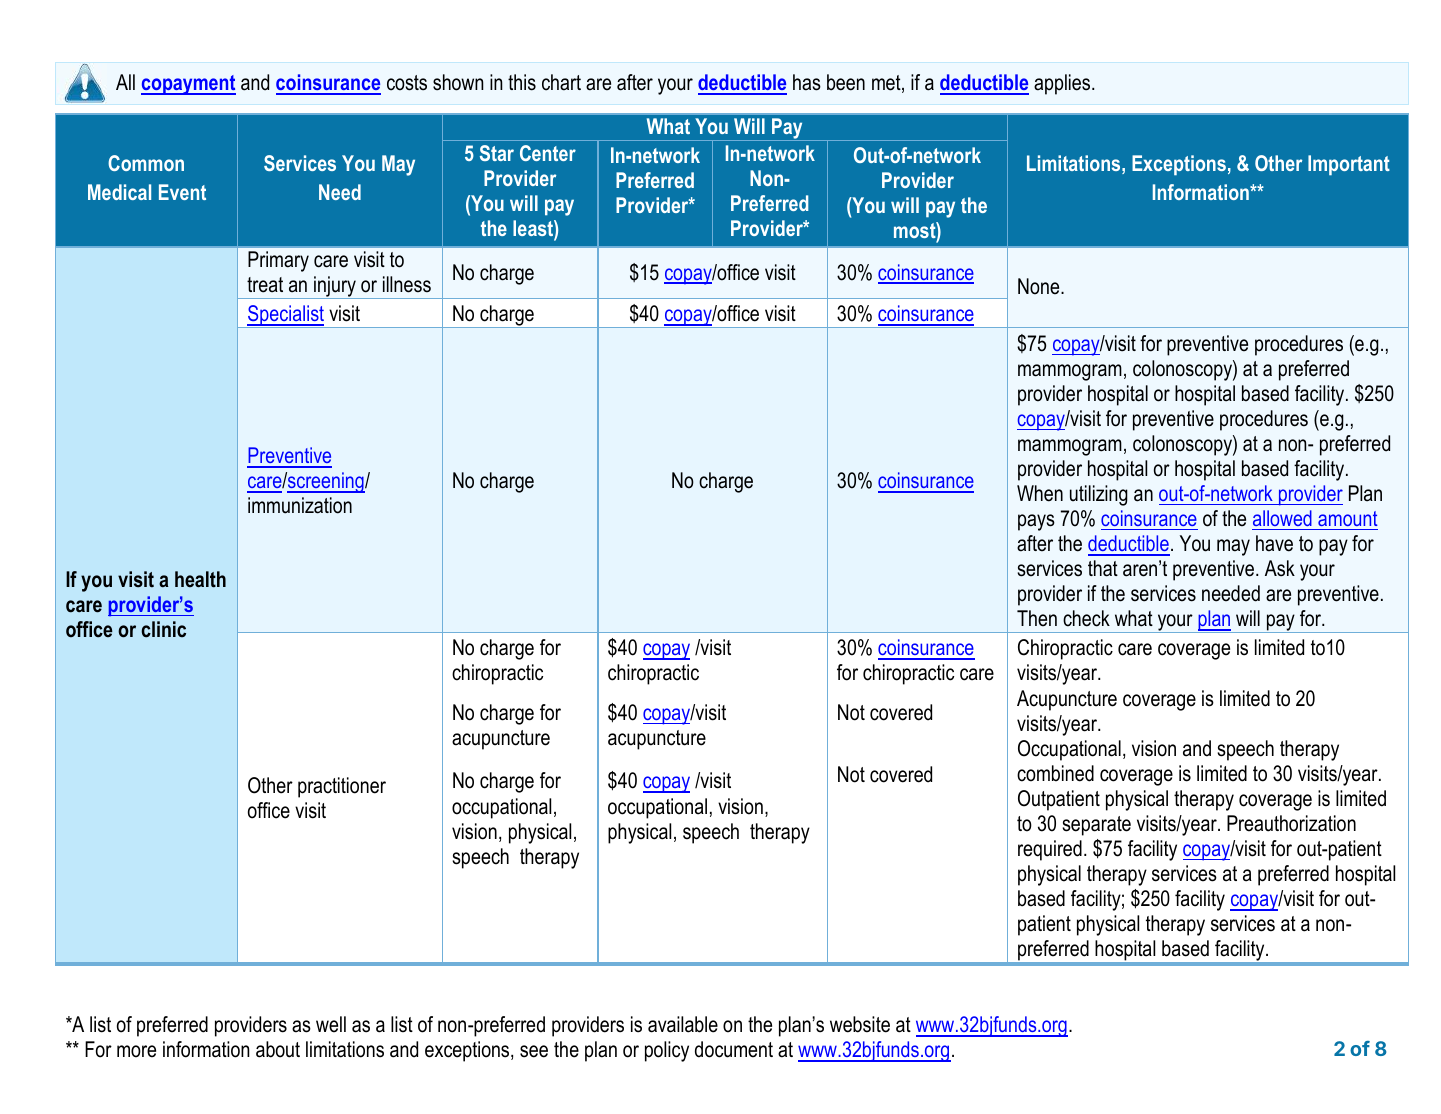  Describe the element at coordinates (807, 82) in the document. I see `has` at that location.
